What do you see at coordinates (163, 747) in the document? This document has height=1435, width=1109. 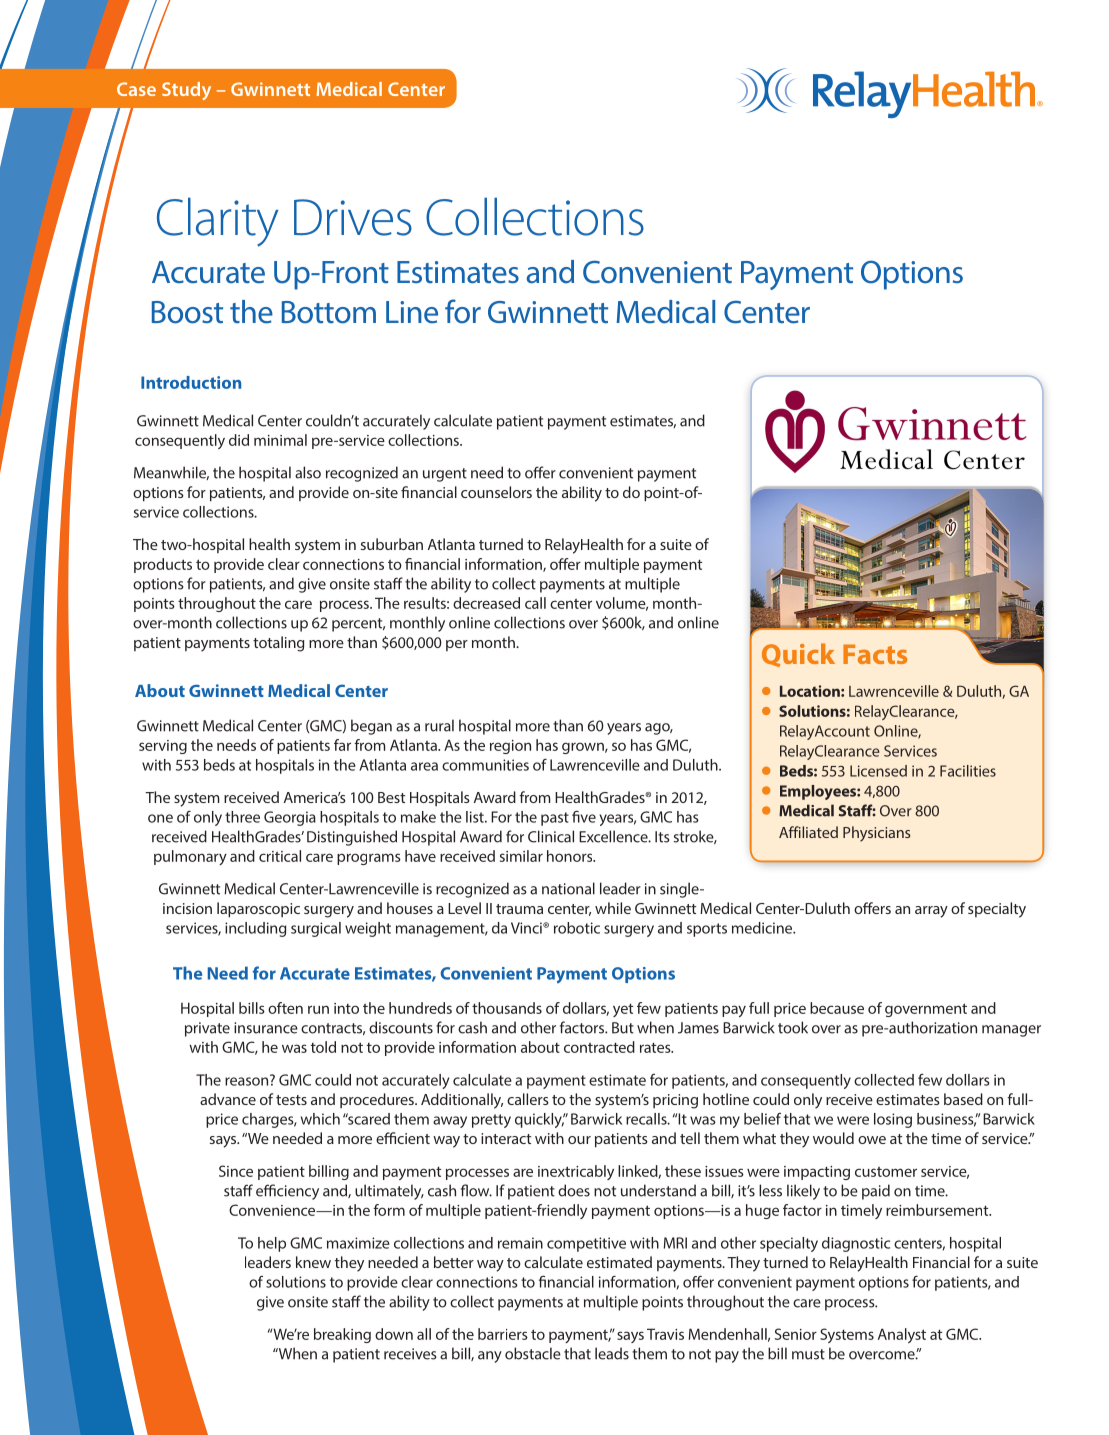 I see `serving` at bounding box center [163, 747].
